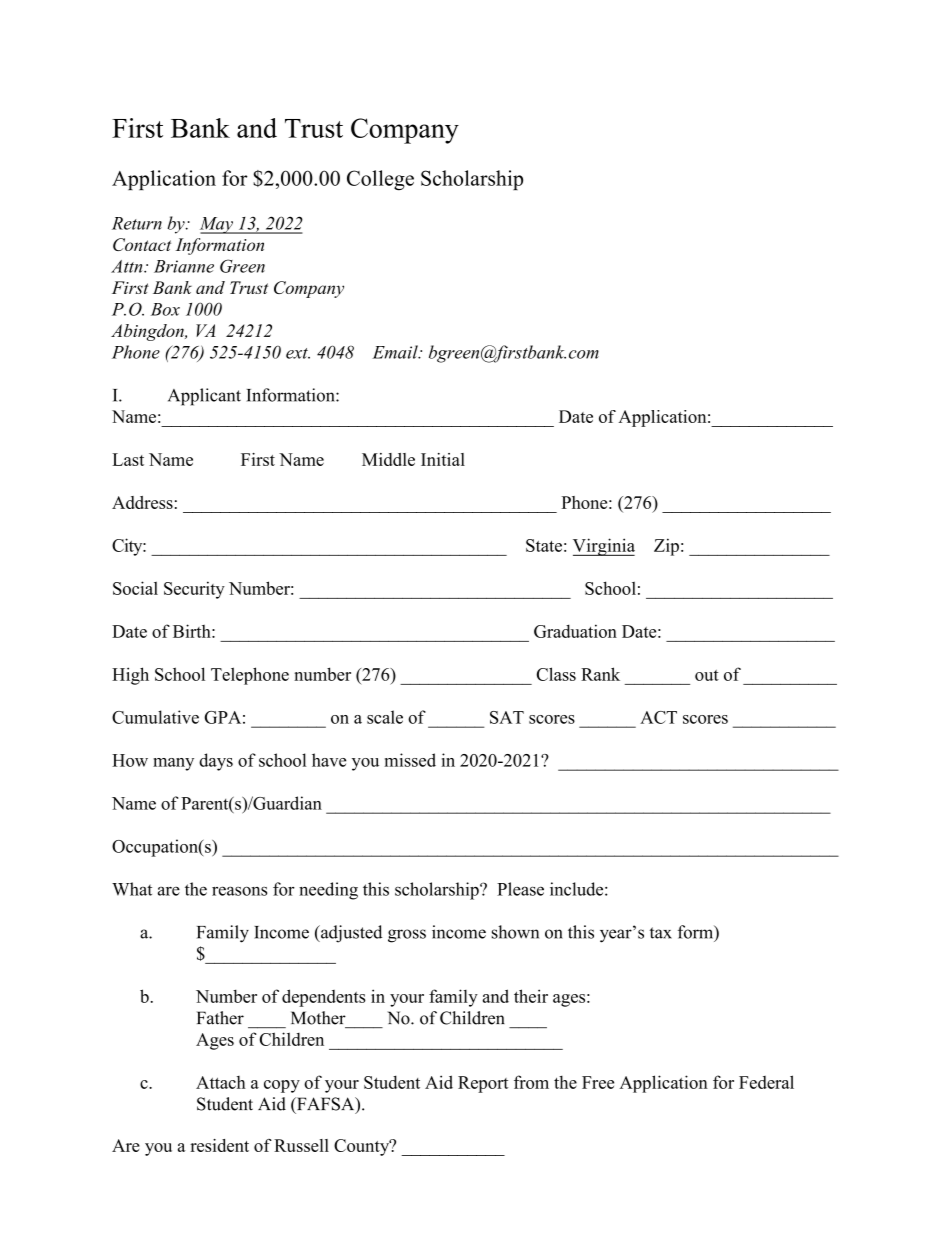 This page has height=1233, width=952. Describe the element at coordinates (410, 760) in the page. I see `missed` at that location.
